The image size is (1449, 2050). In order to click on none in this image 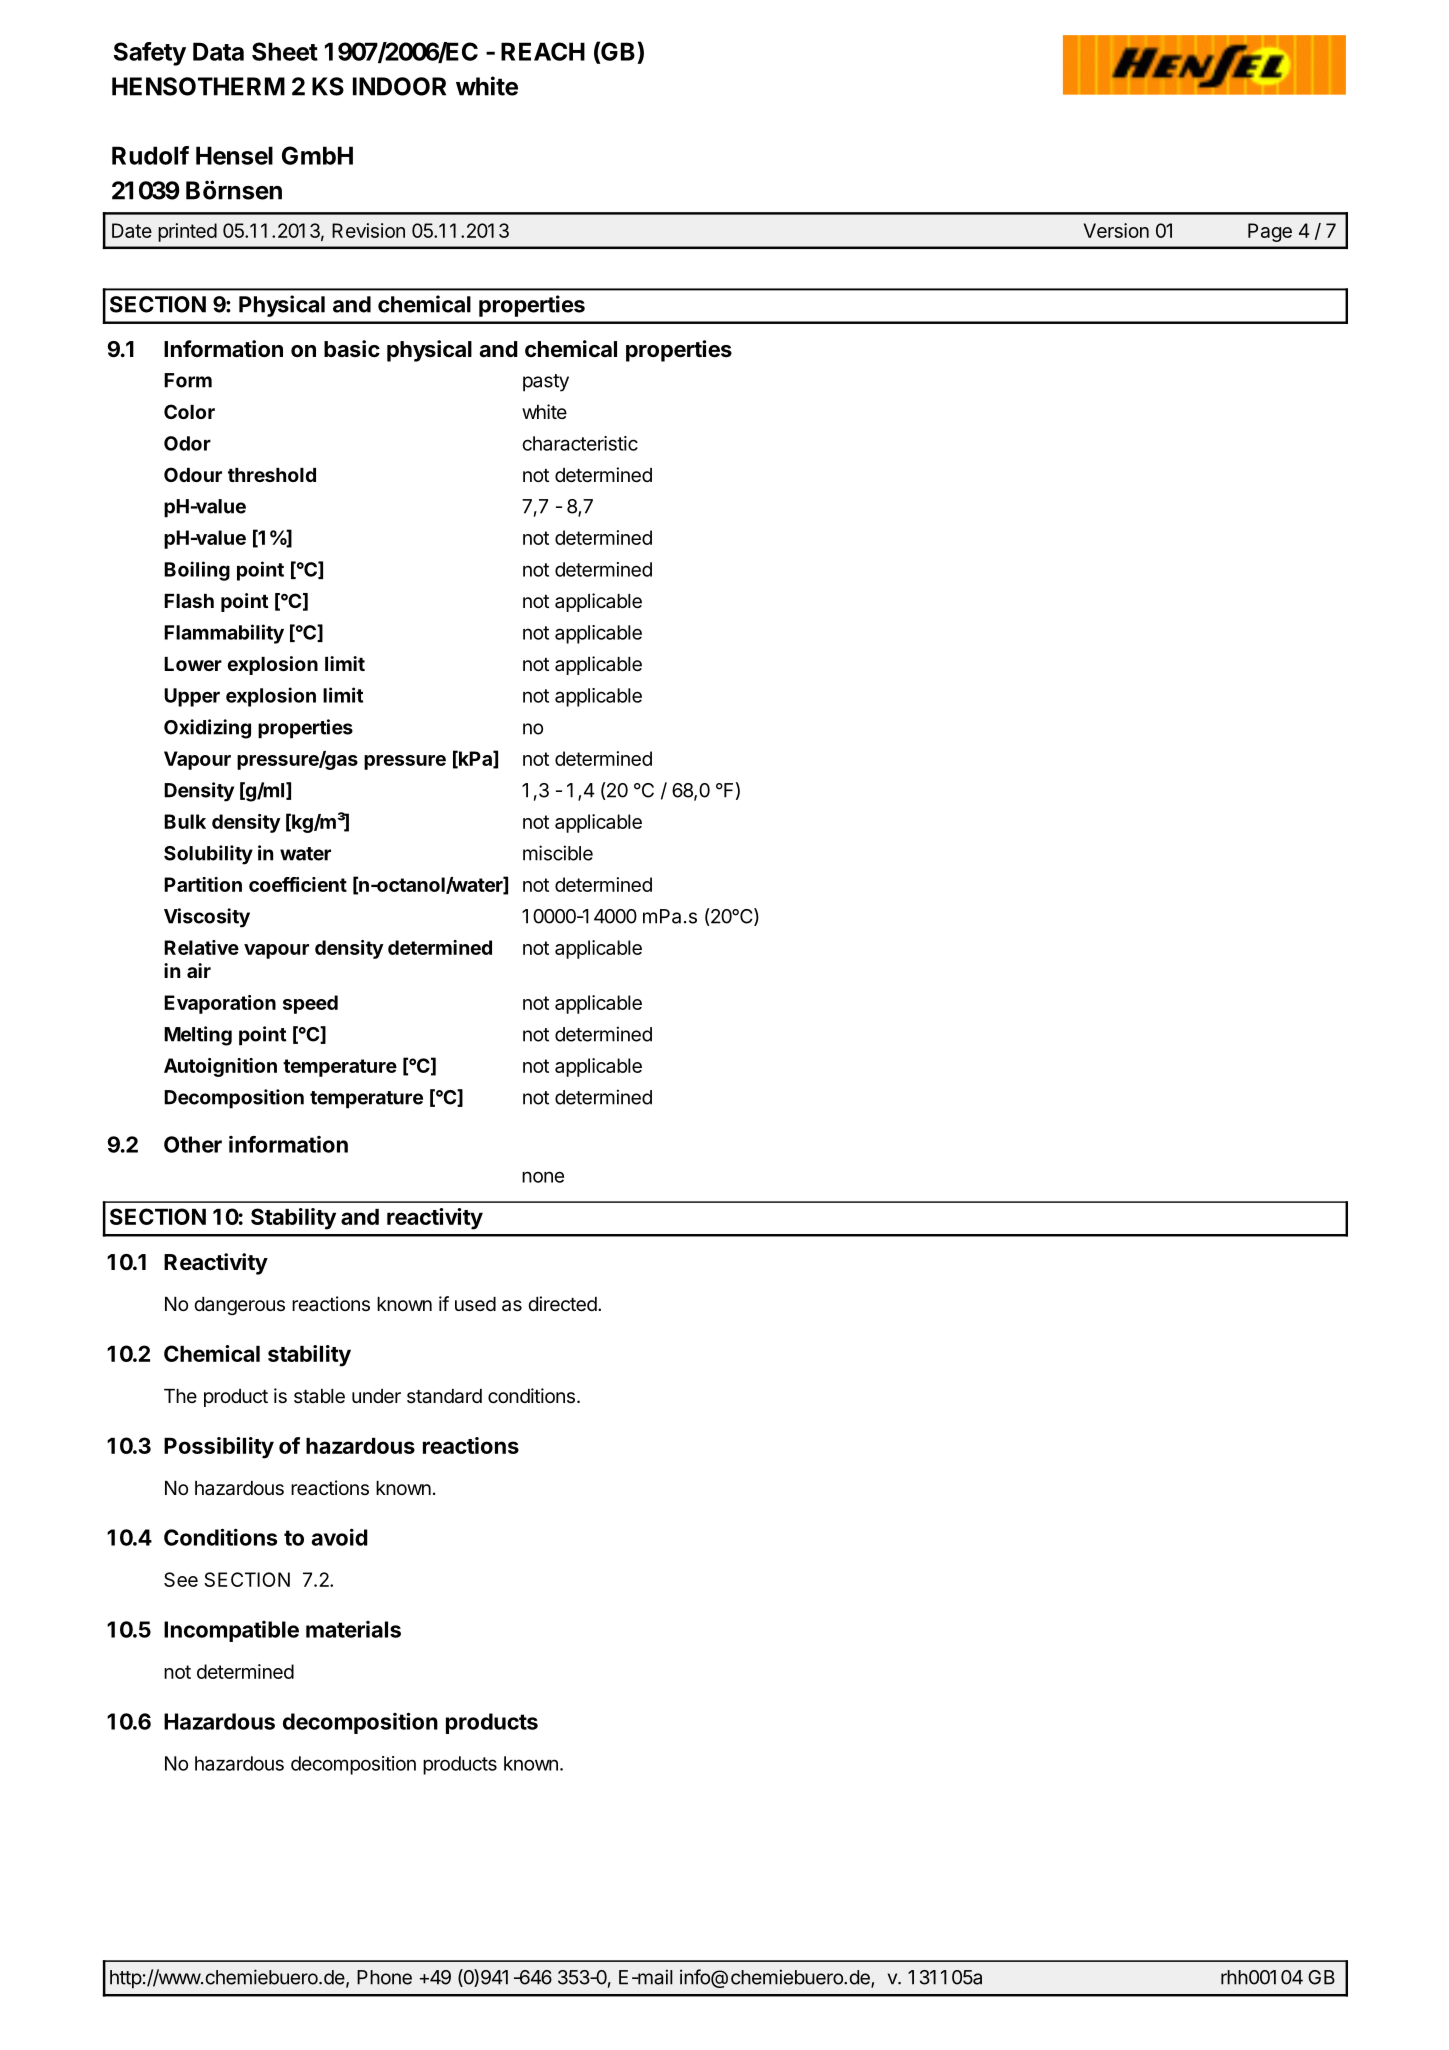, I will do `click(543, 1177)`.
